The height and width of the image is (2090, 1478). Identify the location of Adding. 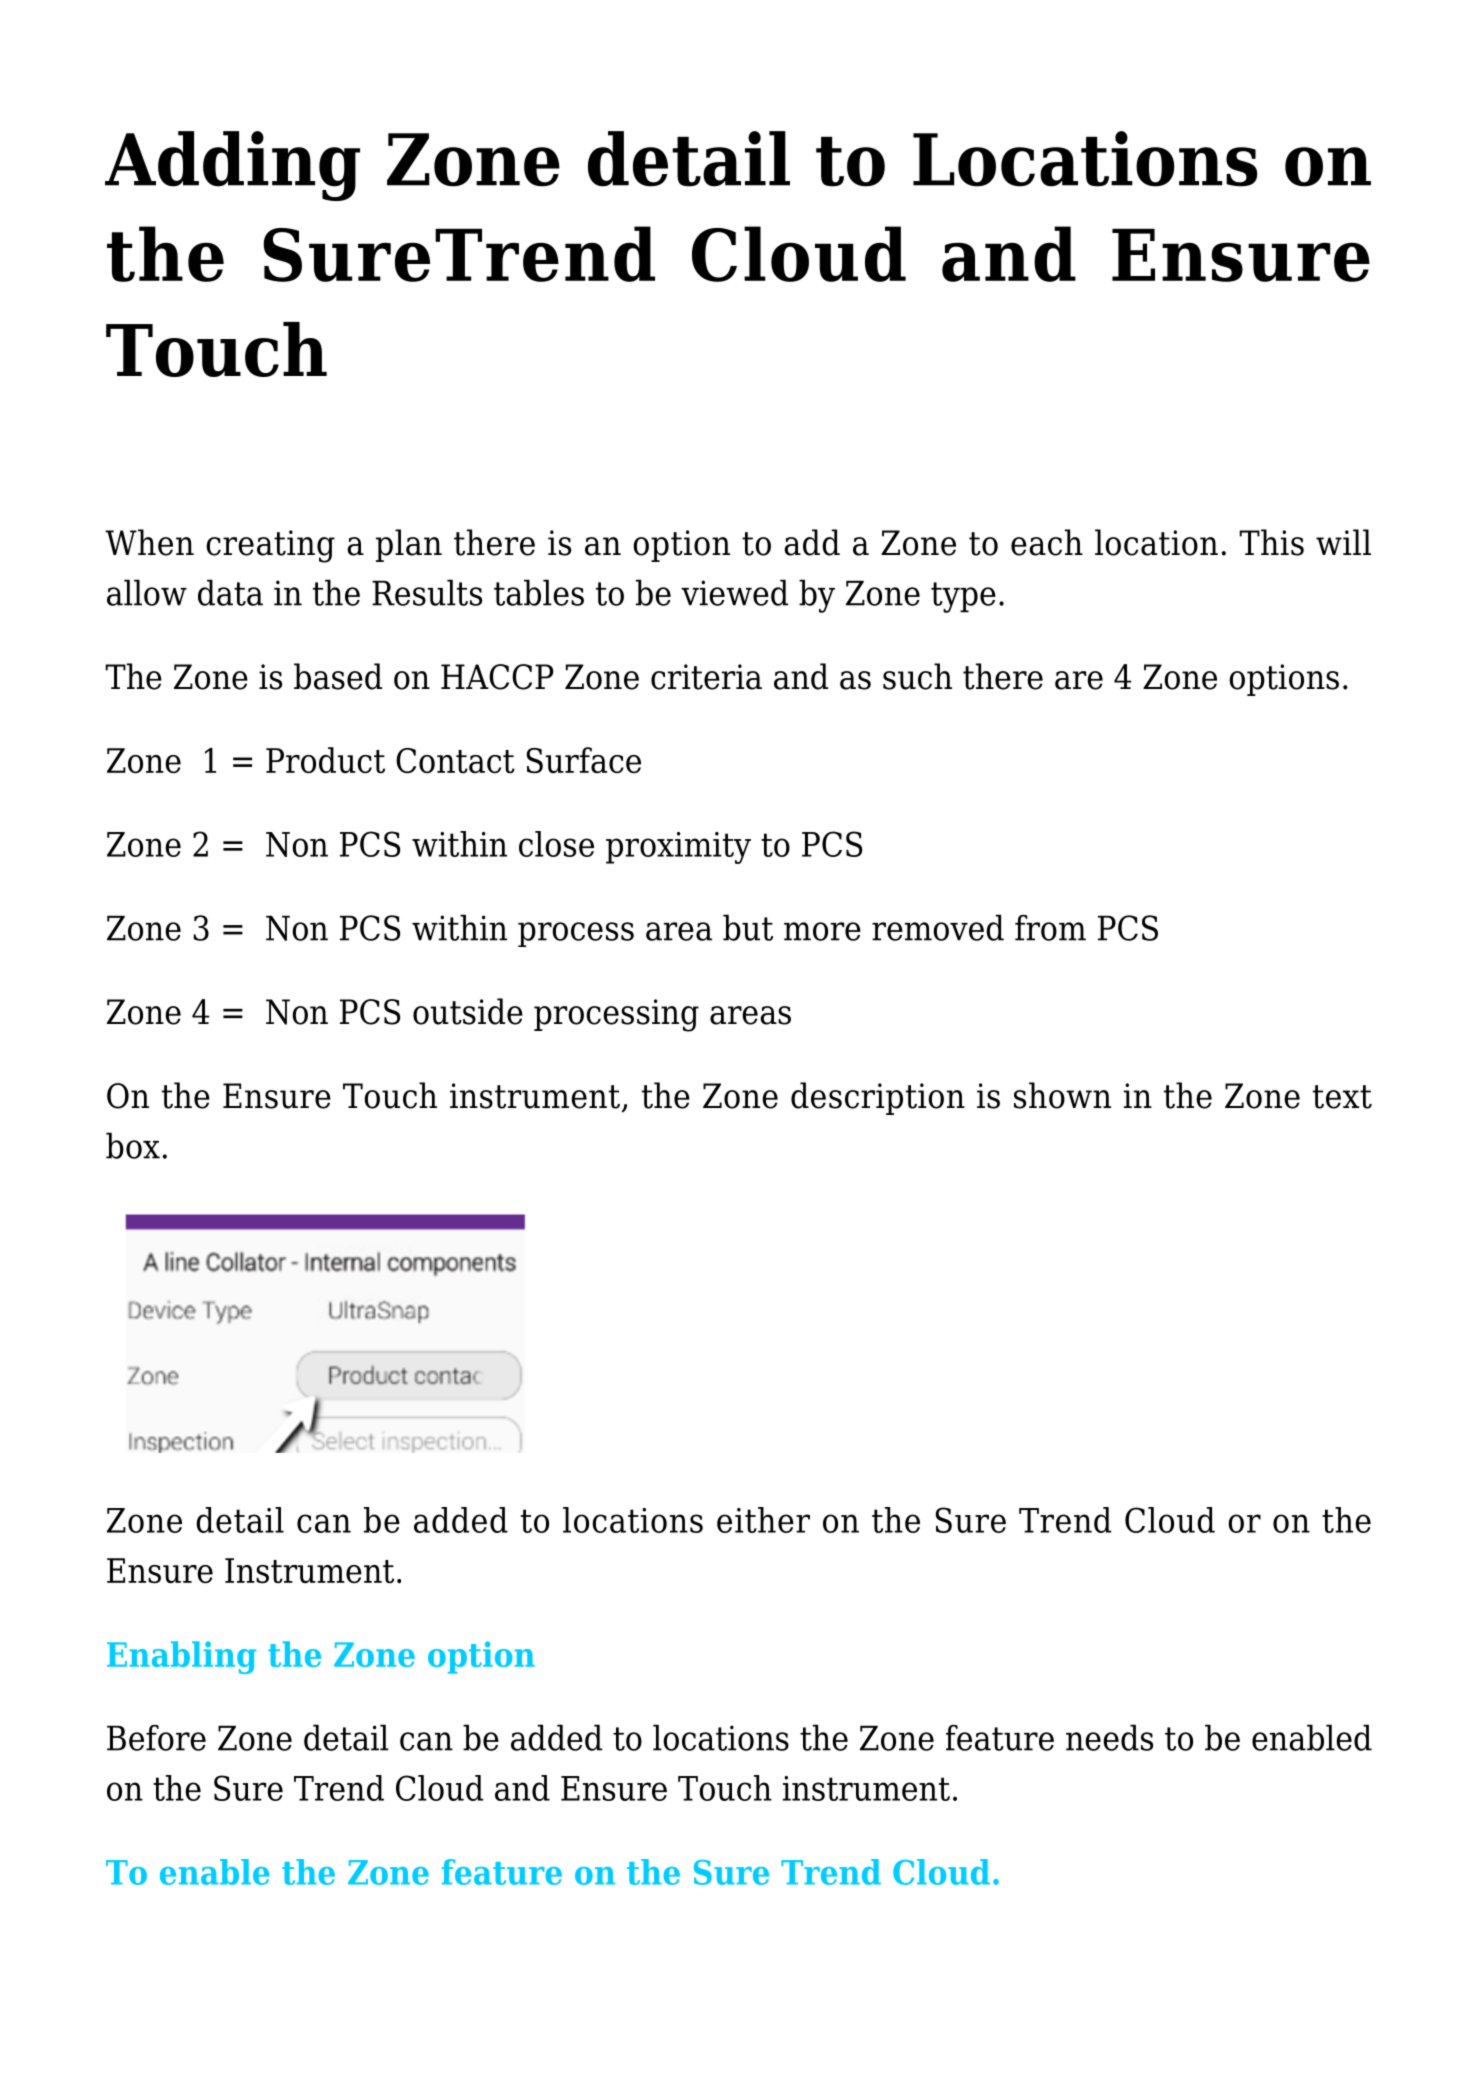
(232, 166).
